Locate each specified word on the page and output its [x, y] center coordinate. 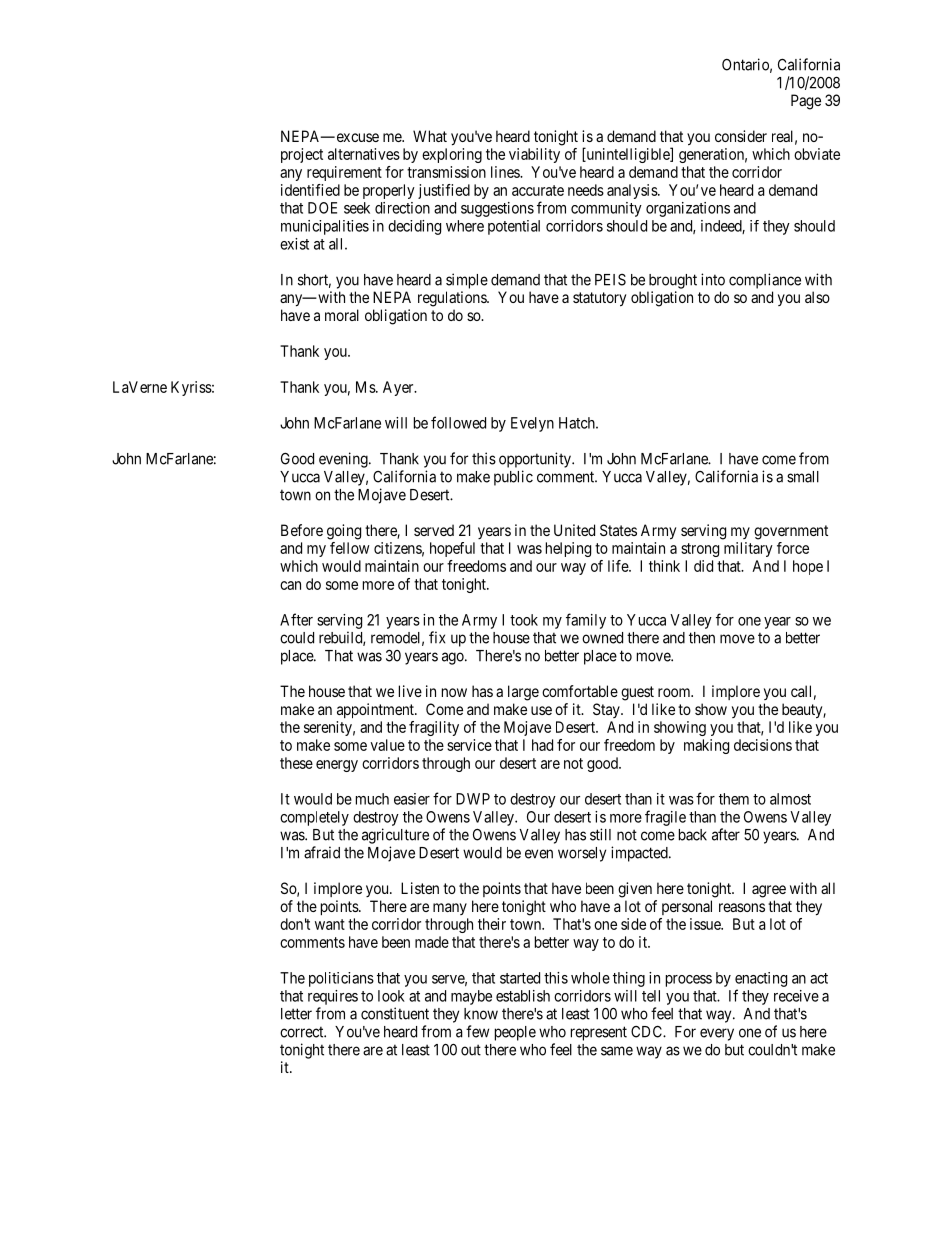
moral [342, 315]
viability [534, 155]
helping [568, 549]
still [600, 834]
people [515, 1033]
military [748, 549]
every [717, 1034]
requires [333, 997]
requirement [344, 173]
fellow [350, 548]
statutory [599, 299]
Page [806, 102]
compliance [765, 281]
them [734, 799]
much [372, 799]
